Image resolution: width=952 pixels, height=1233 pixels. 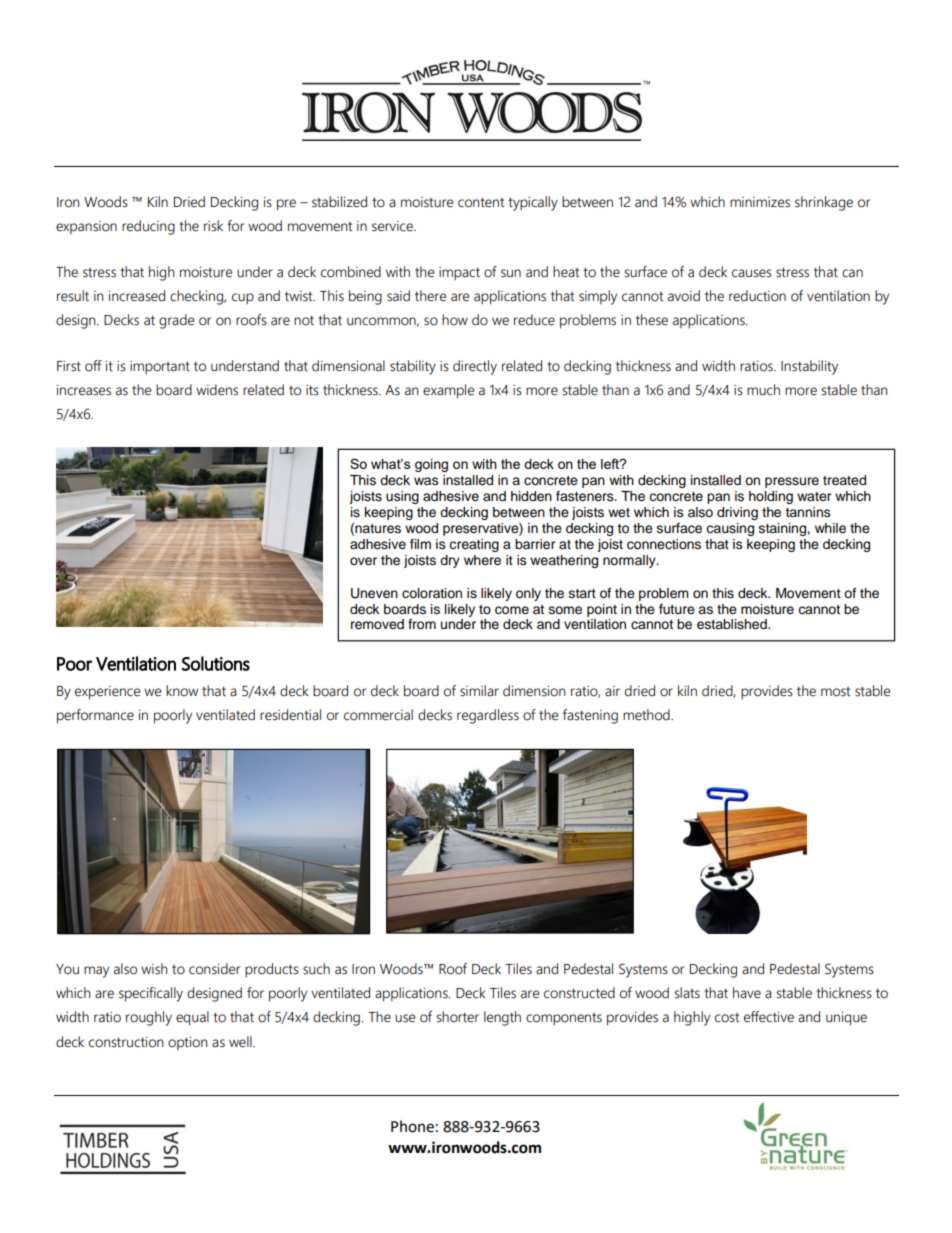 What do you see at coordinates (481, 202) in the screenshot?
I see `content` at bounding box center [481, 202].
